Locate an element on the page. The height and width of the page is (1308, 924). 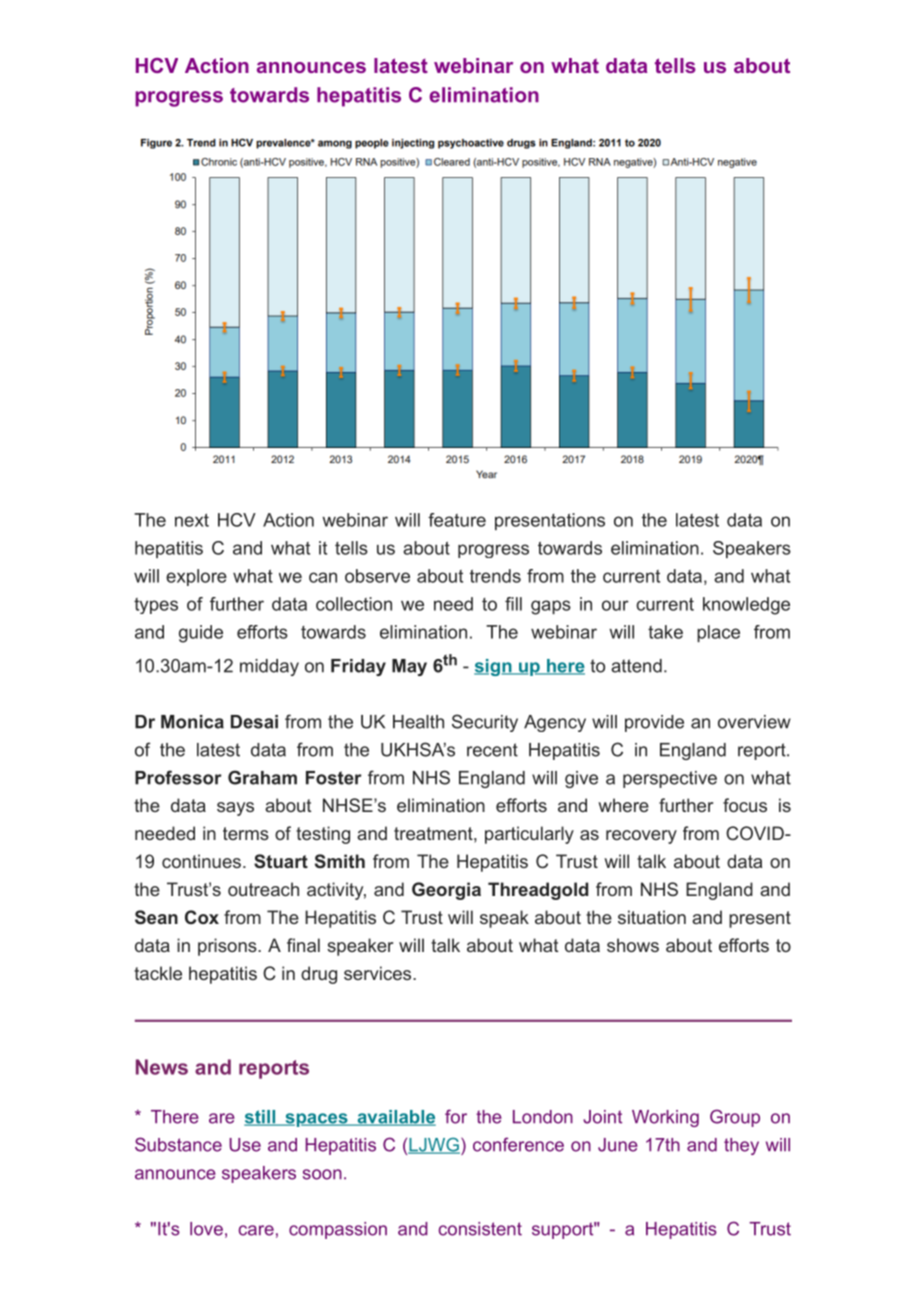
feature is located at coordinates (457, 520).
